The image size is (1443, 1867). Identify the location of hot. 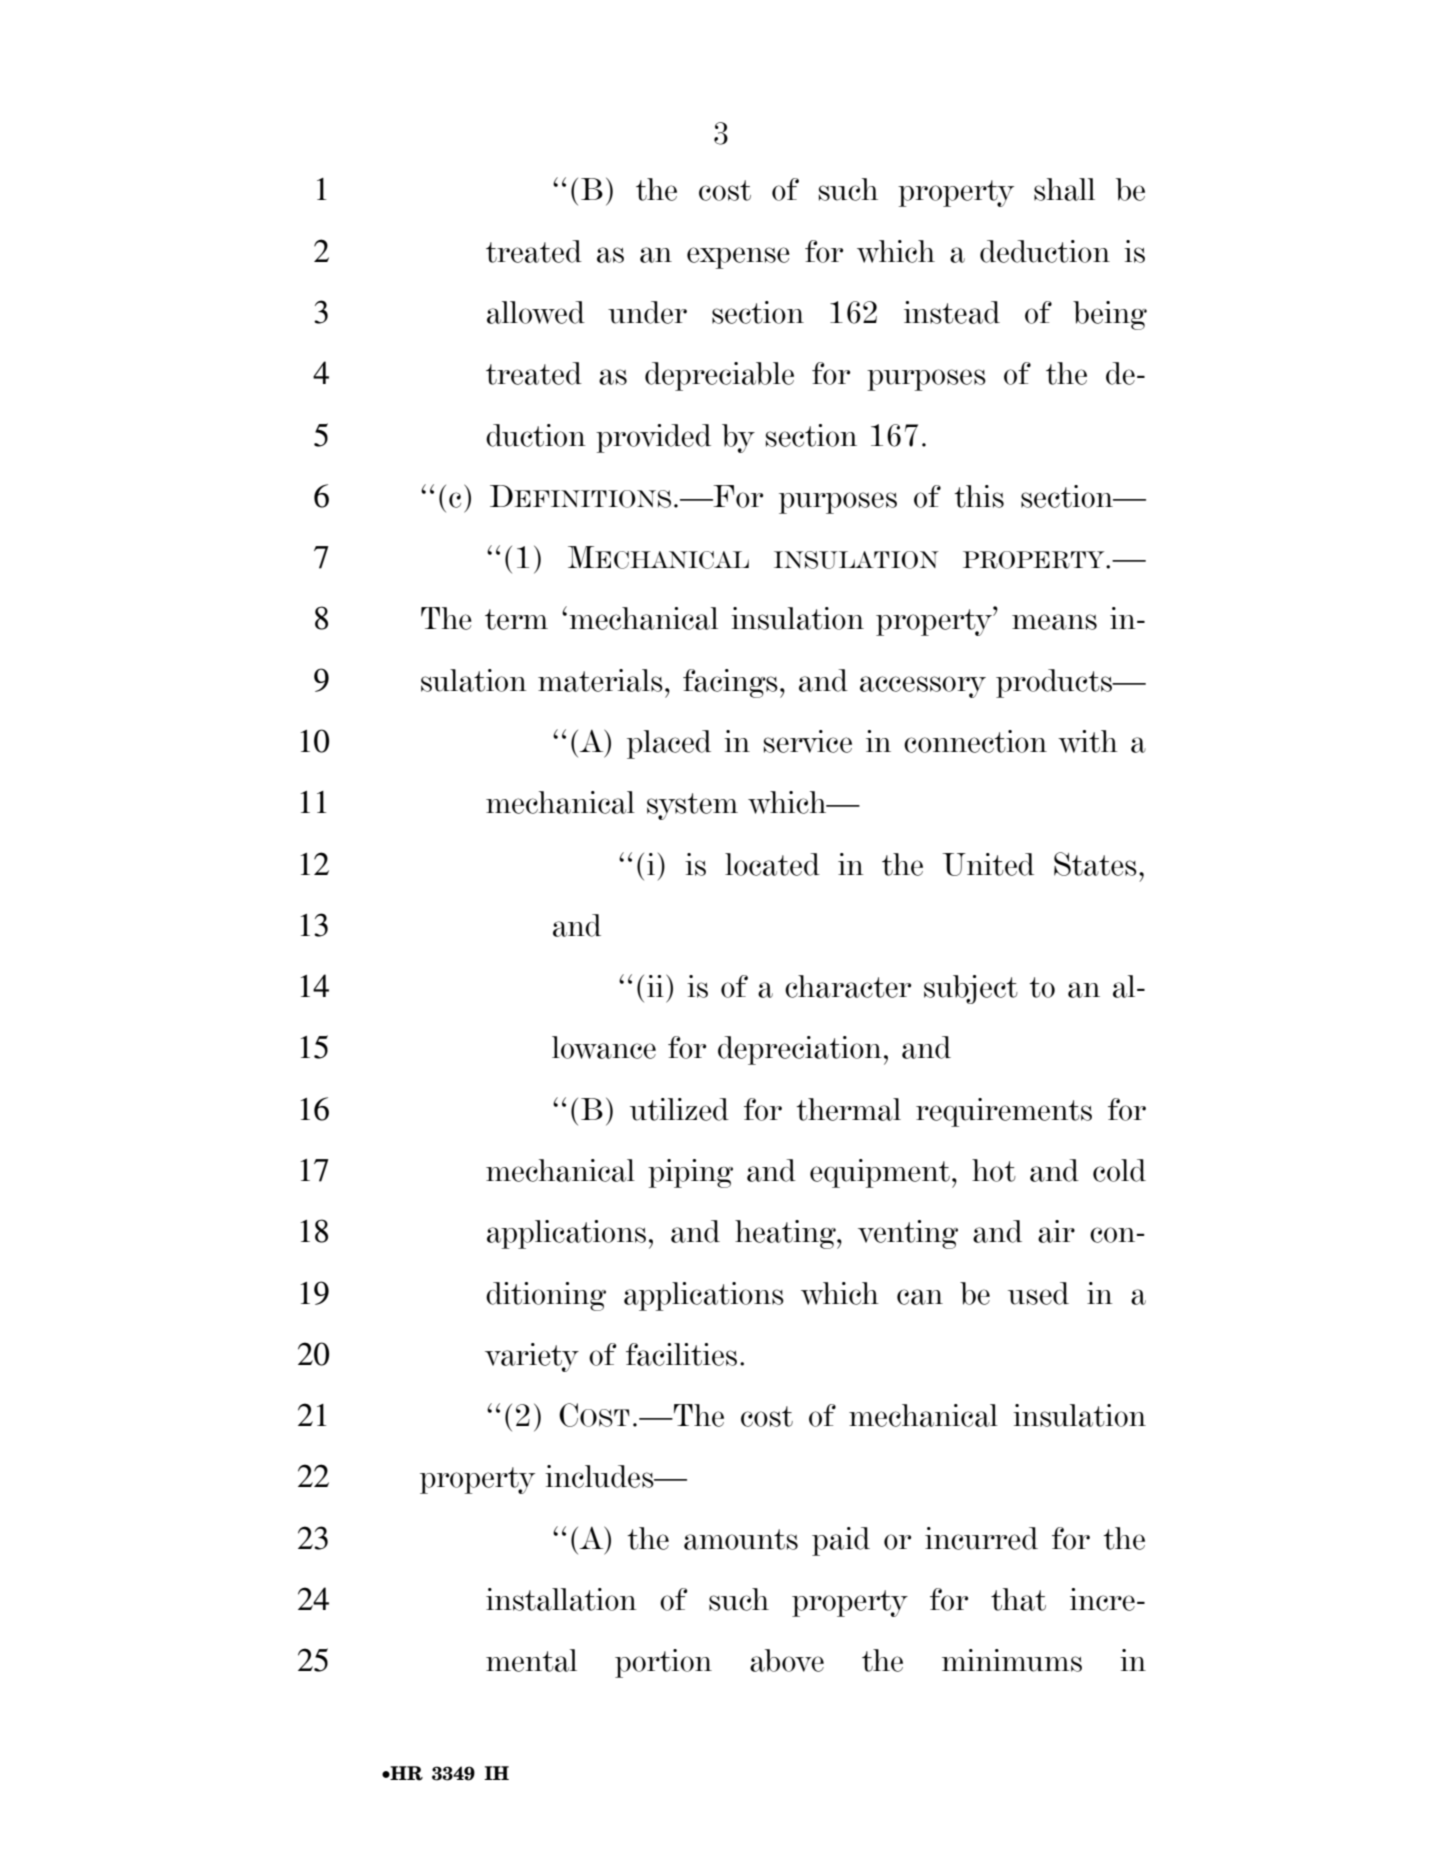
(994, 1170).
